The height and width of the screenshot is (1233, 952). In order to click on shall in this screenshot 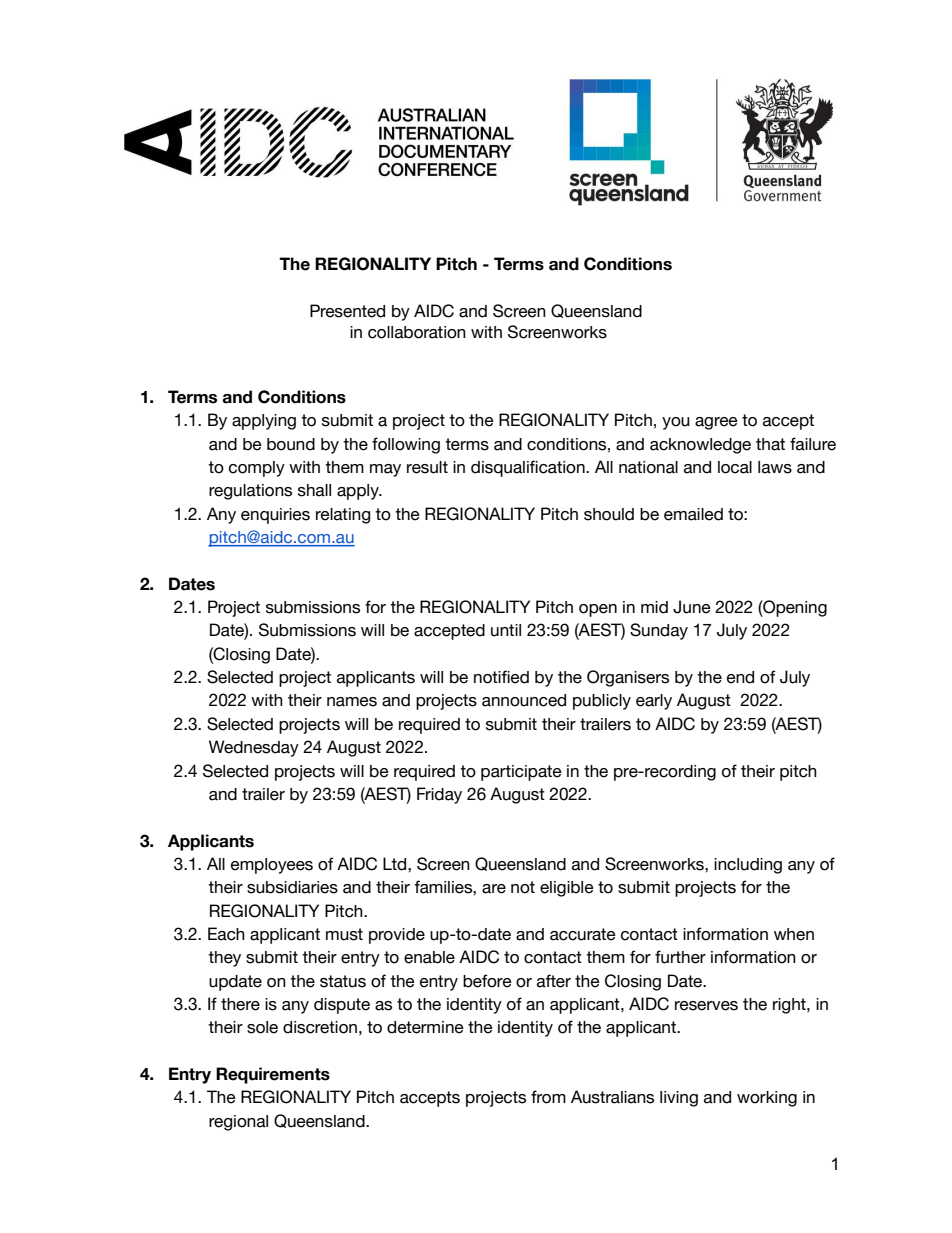, I will do `click(314, 490)`.
